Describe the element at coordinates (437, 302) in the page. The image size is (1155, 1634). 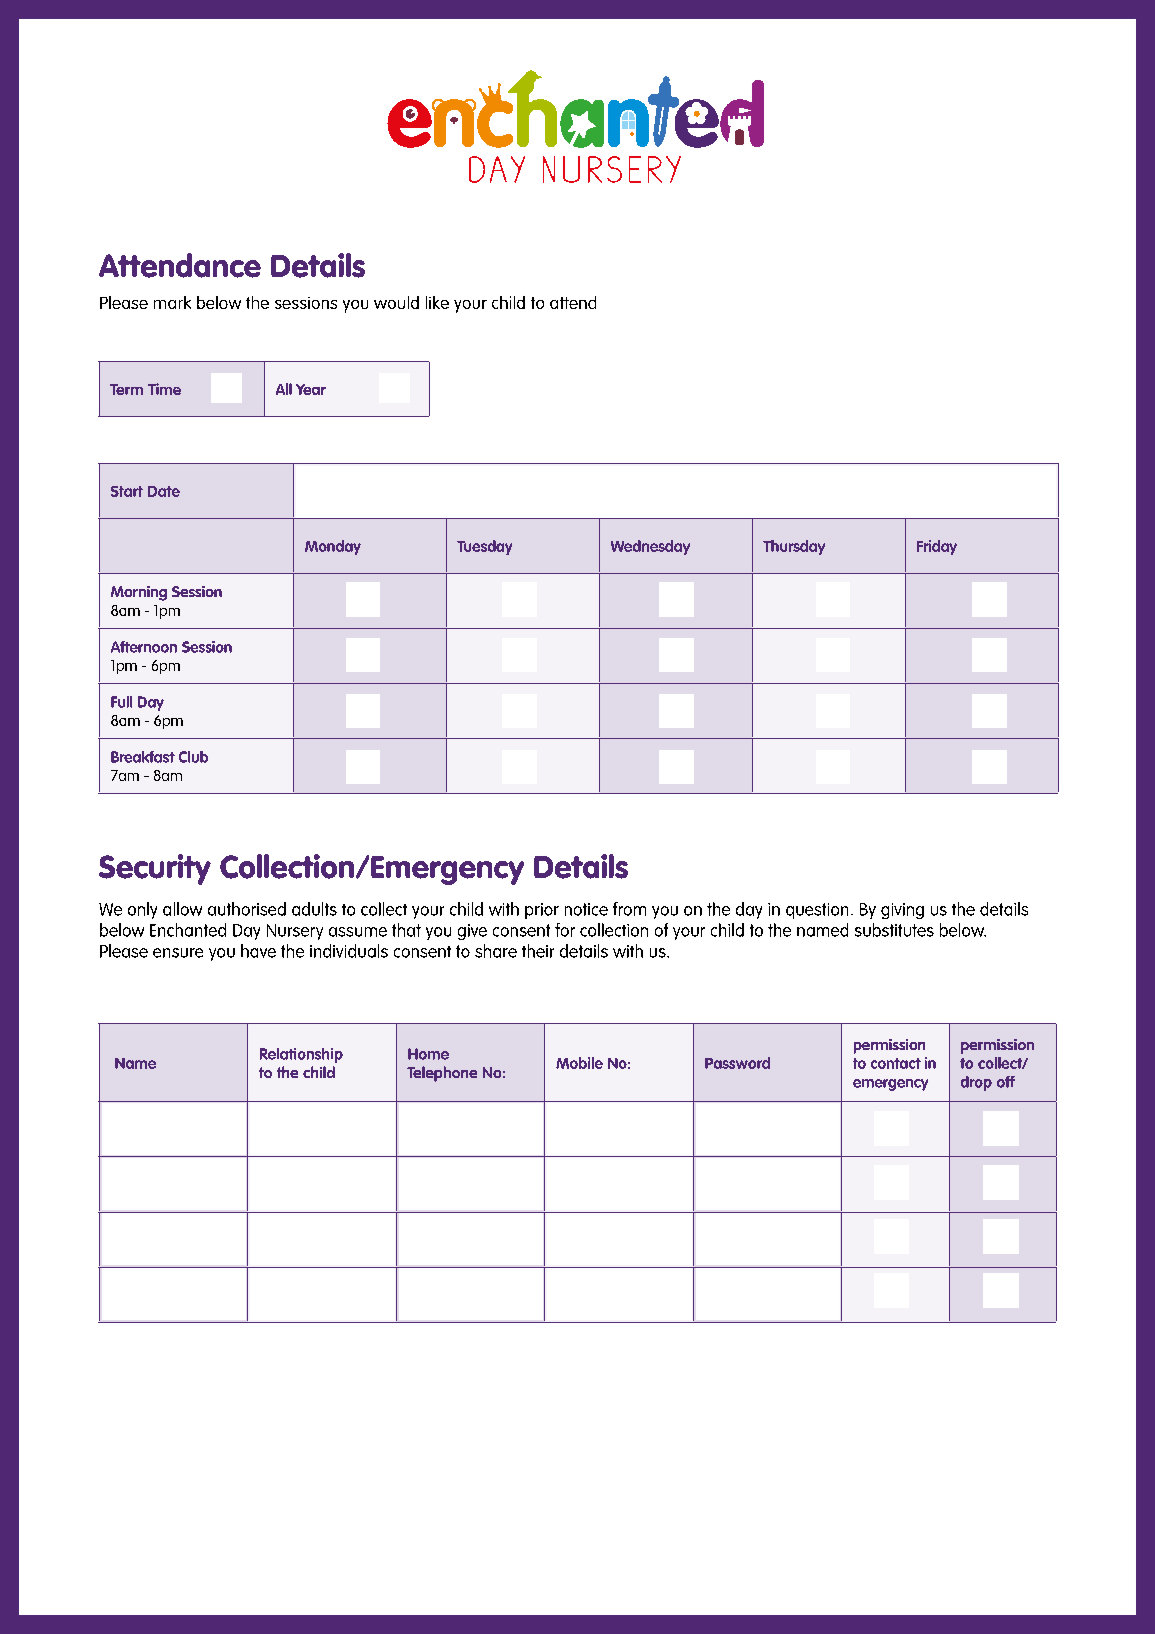
I see `like` at that location.
